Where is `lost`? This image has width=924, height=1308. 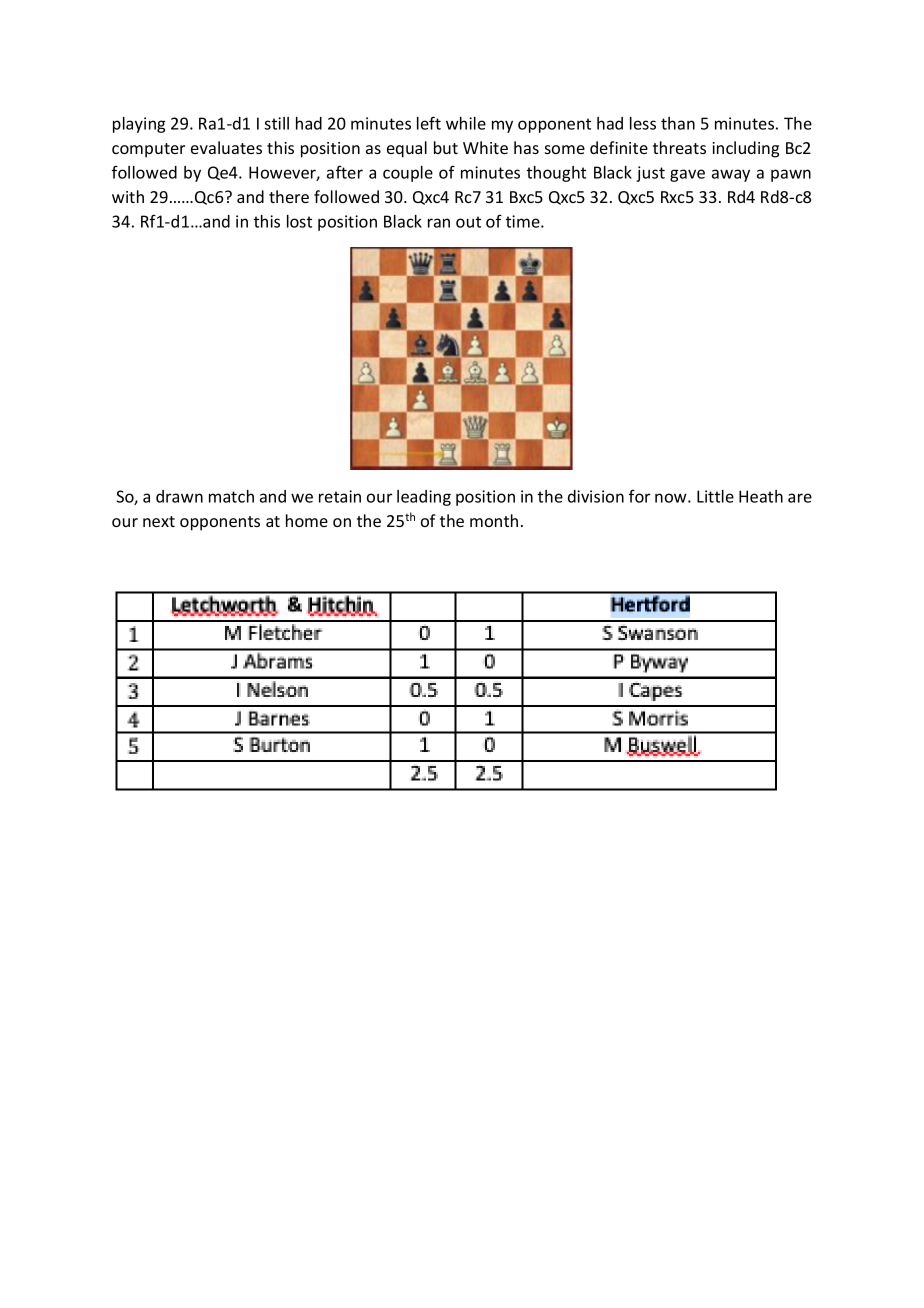
lost is located at coordinates (299, 221).
